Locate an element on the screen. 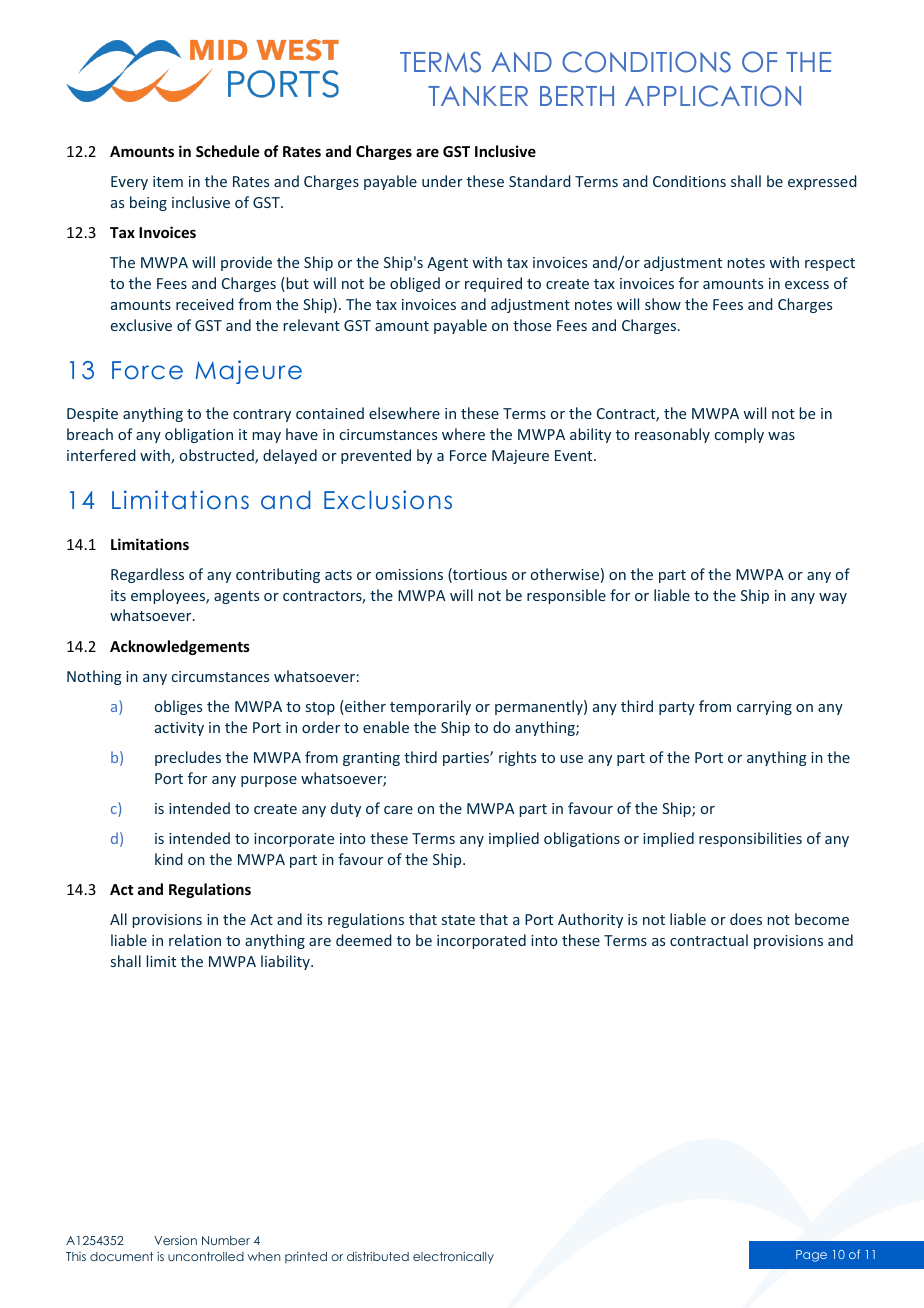 The width and height of the screenshot is (924, 1308). Version is located at coordinates (175, 1240).
